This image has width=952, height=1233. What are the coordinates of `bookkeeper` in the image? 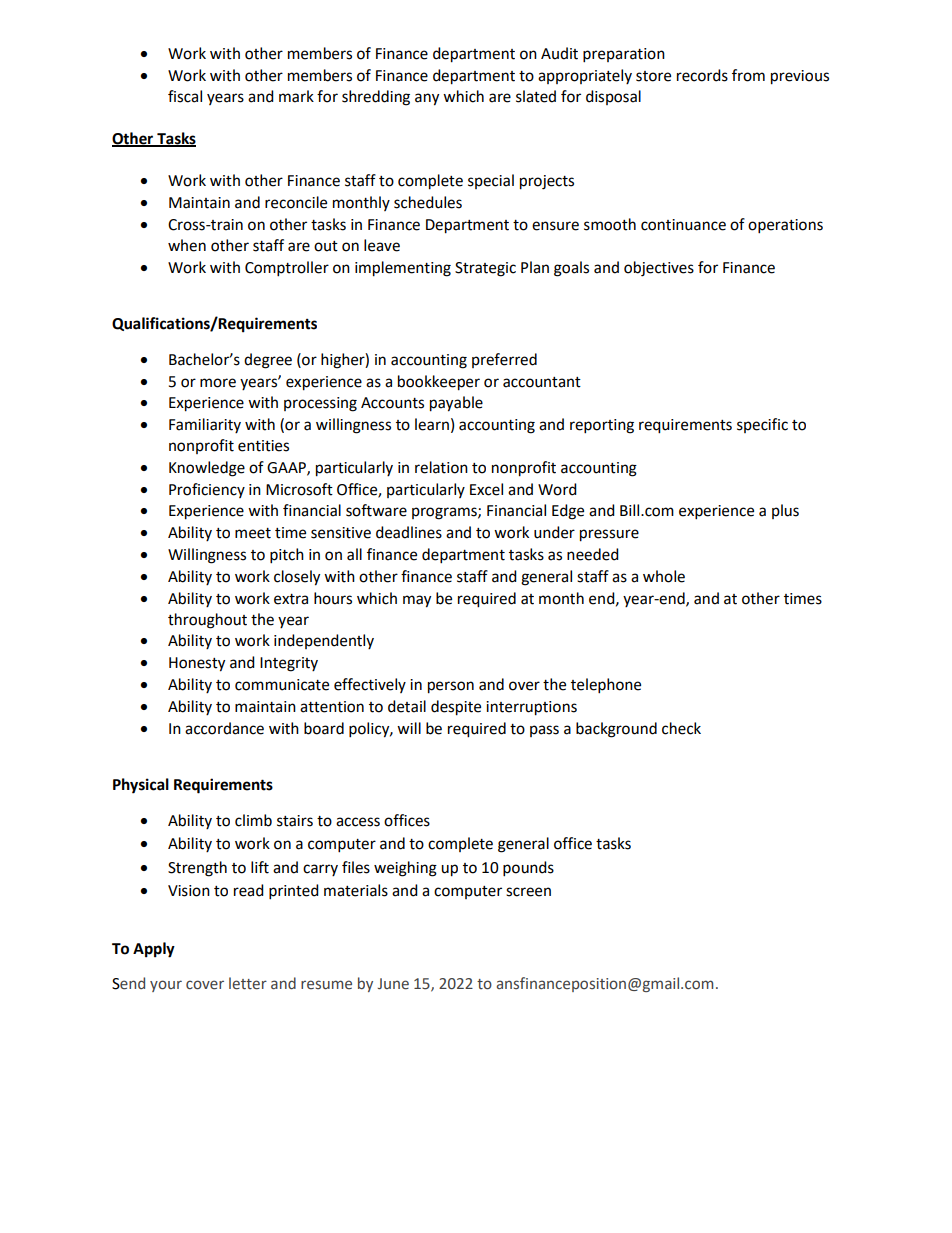 It's located at (439, 383).
